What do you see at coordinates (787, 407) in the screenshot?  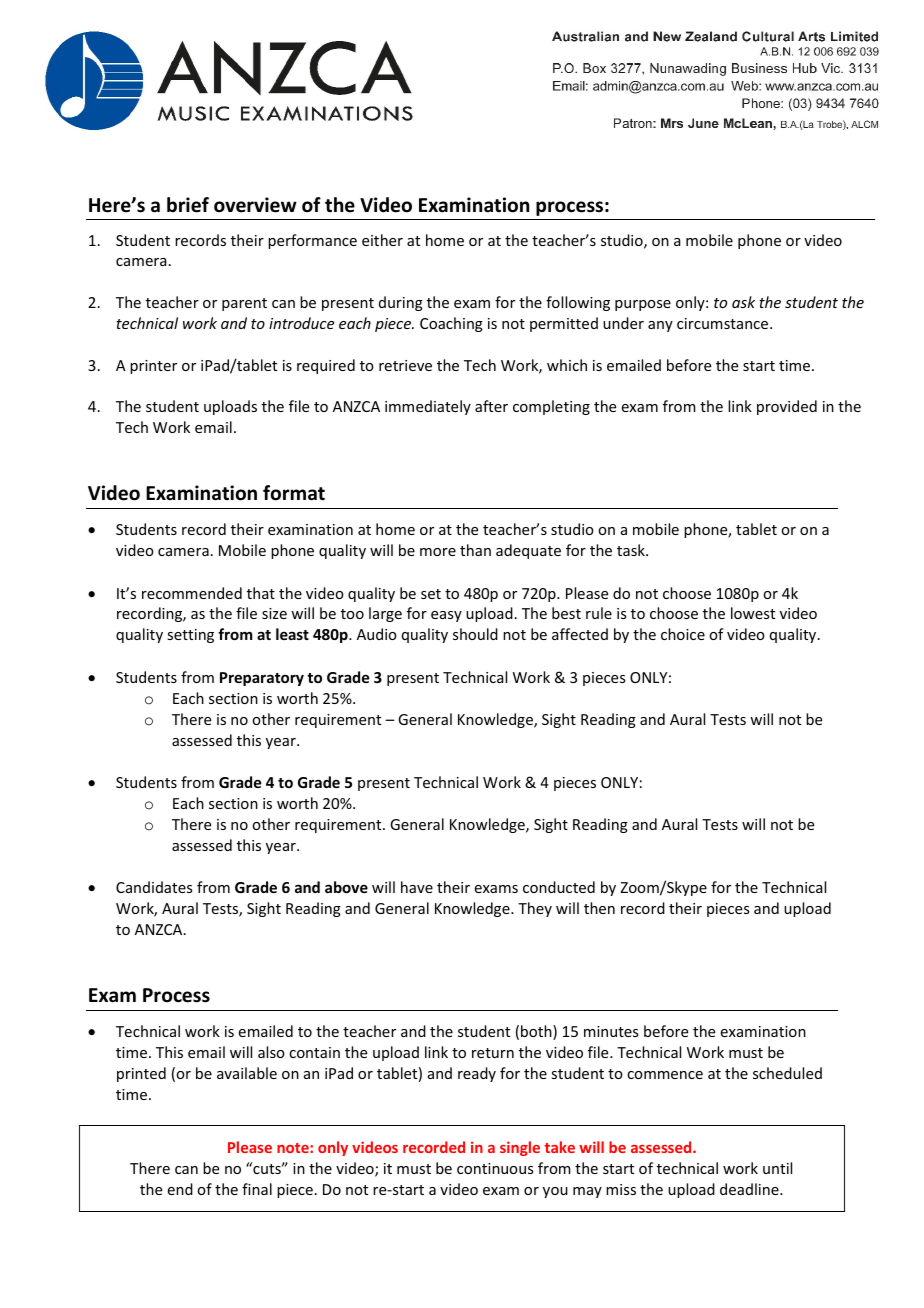 I see `provided` at bounding box center [787, 407].
